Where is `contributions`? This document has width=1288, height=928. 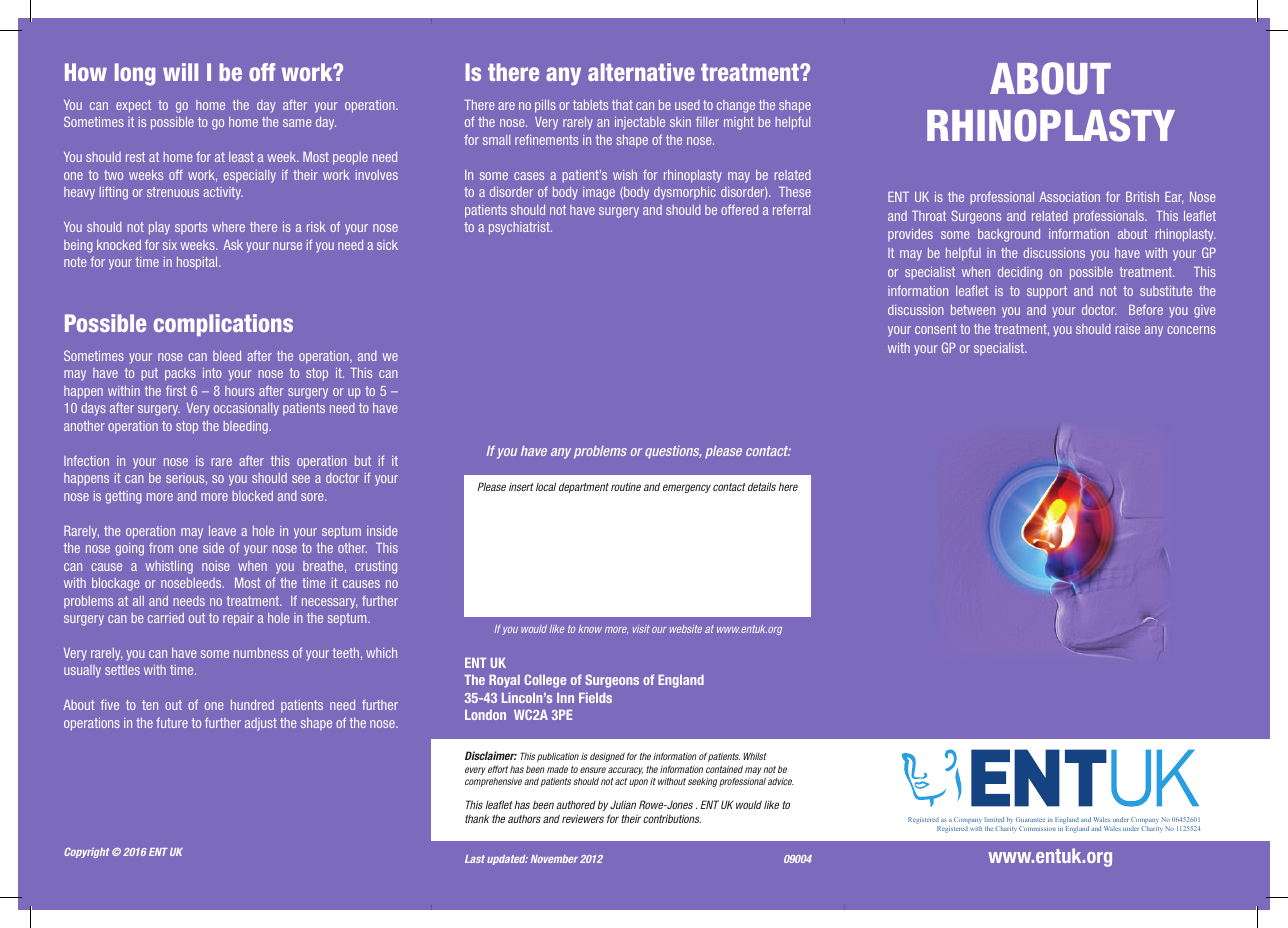
contributions is located at coordinates (672, 818).
